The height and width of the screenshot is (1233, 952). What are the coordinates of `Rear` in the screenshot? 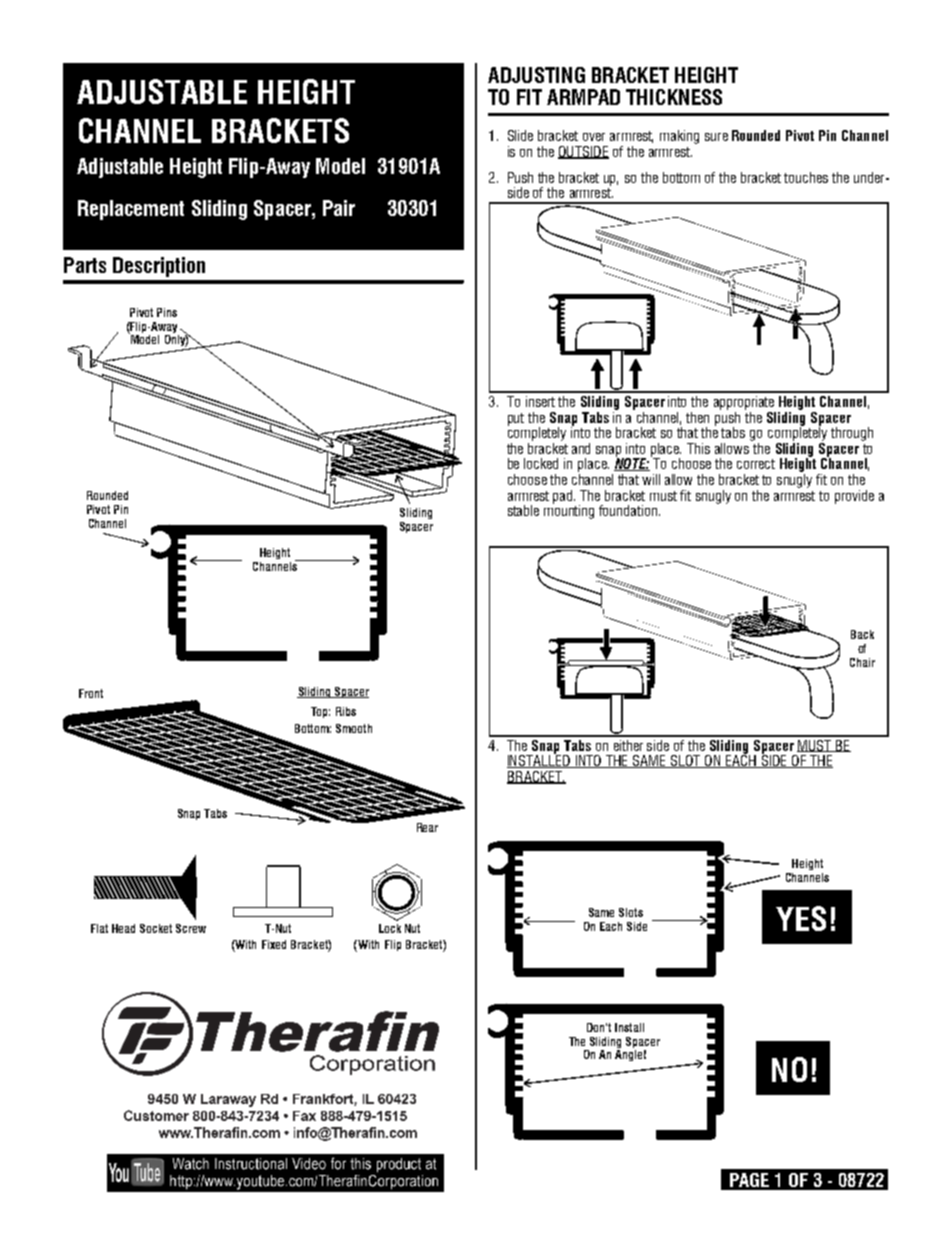 It's located at (427, 827).
